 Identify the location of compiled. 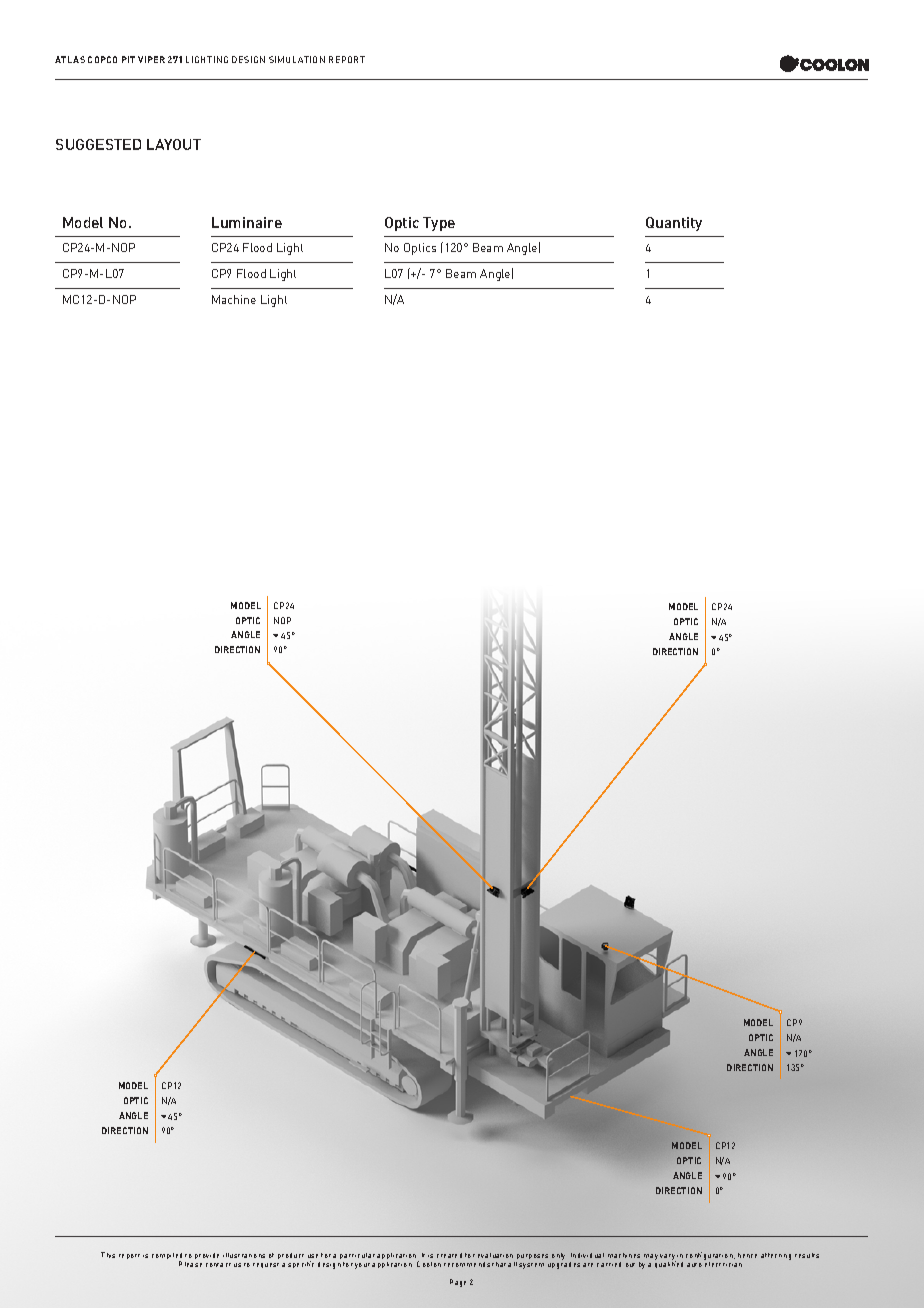
(167, 1257).
